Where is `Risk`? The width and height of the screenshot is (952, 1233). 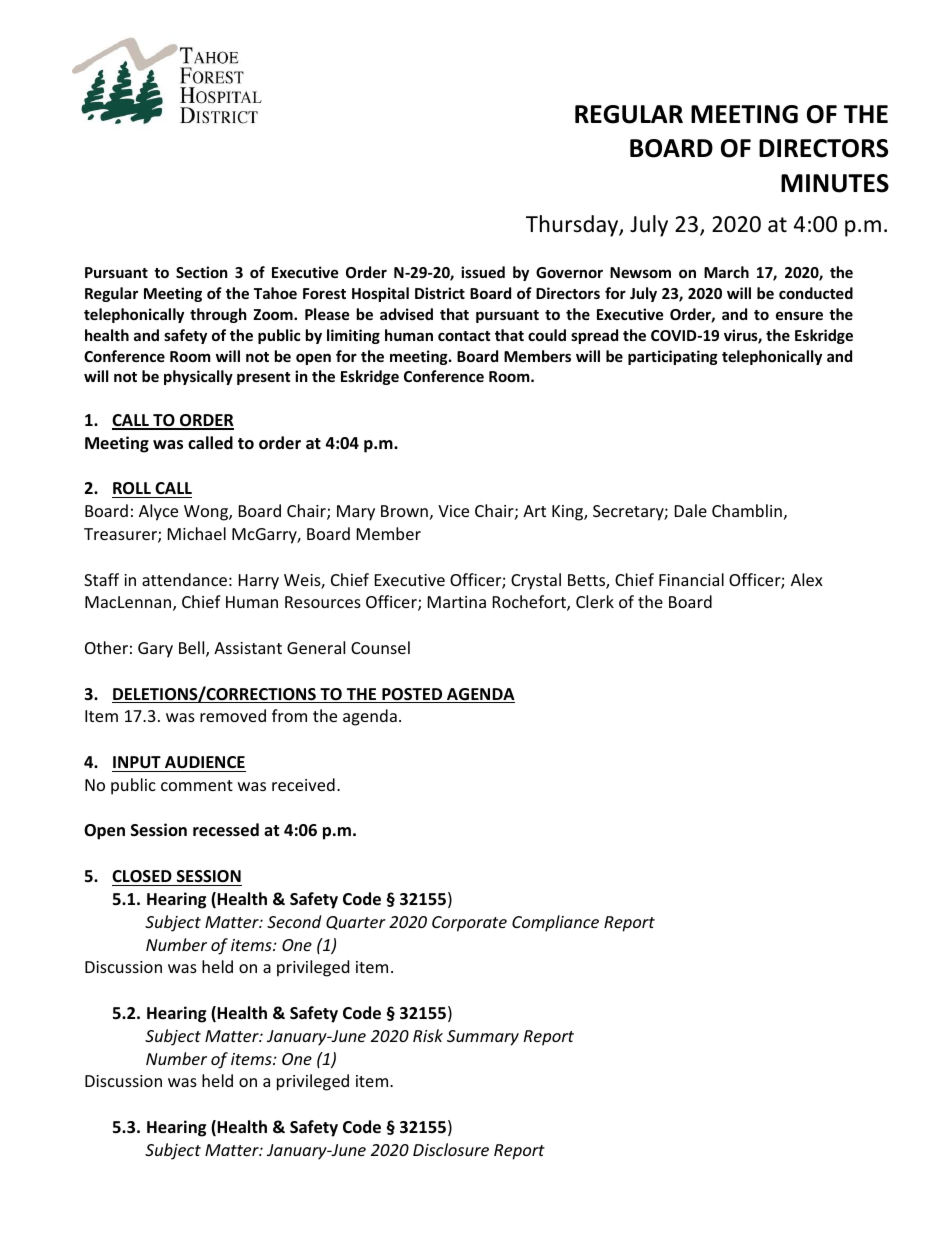 Risk is located at coordinates (428, 1035).
